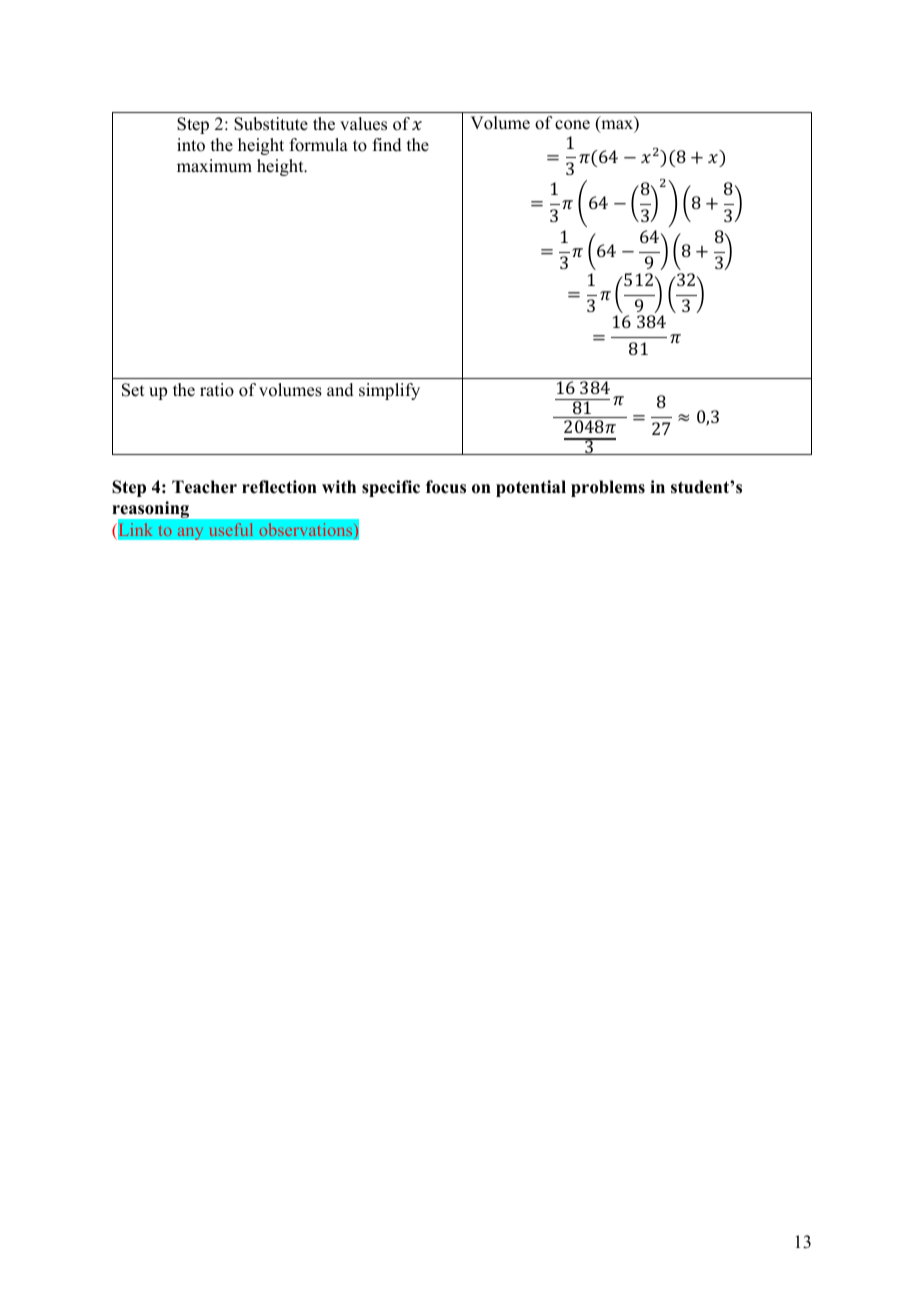 This page has width=924, height=1308. What do you see at coordinates (191, 145) in the page?
I see `into` at bounding box center [191, 145].
